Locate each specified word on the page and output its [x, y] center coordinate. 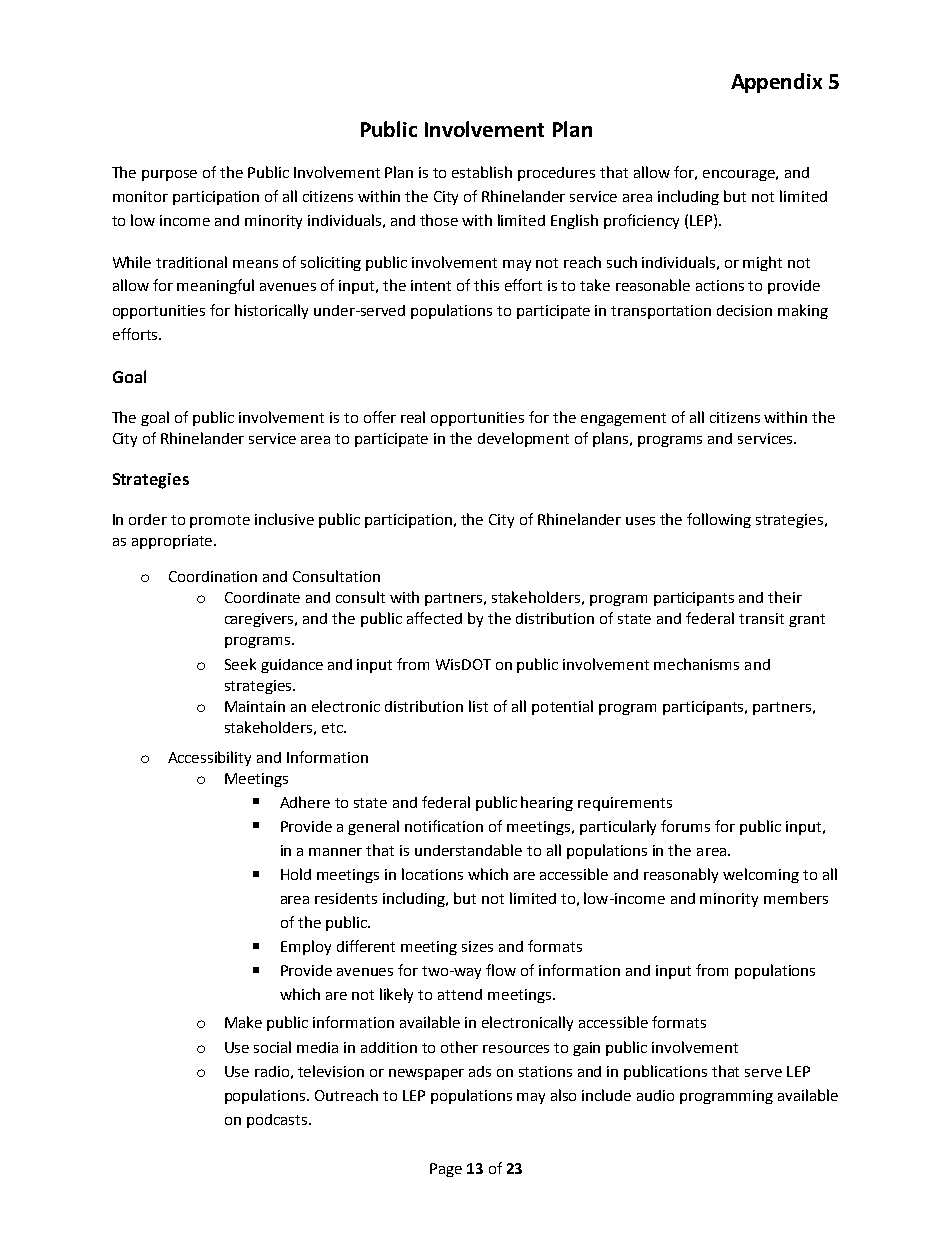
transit [761, 618]
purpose [169, 175]
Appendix [776, 83]
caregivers [261, 620]
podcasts [277, 1121]
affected [434, 618]
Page [446, 1170]
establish [482, 172]
